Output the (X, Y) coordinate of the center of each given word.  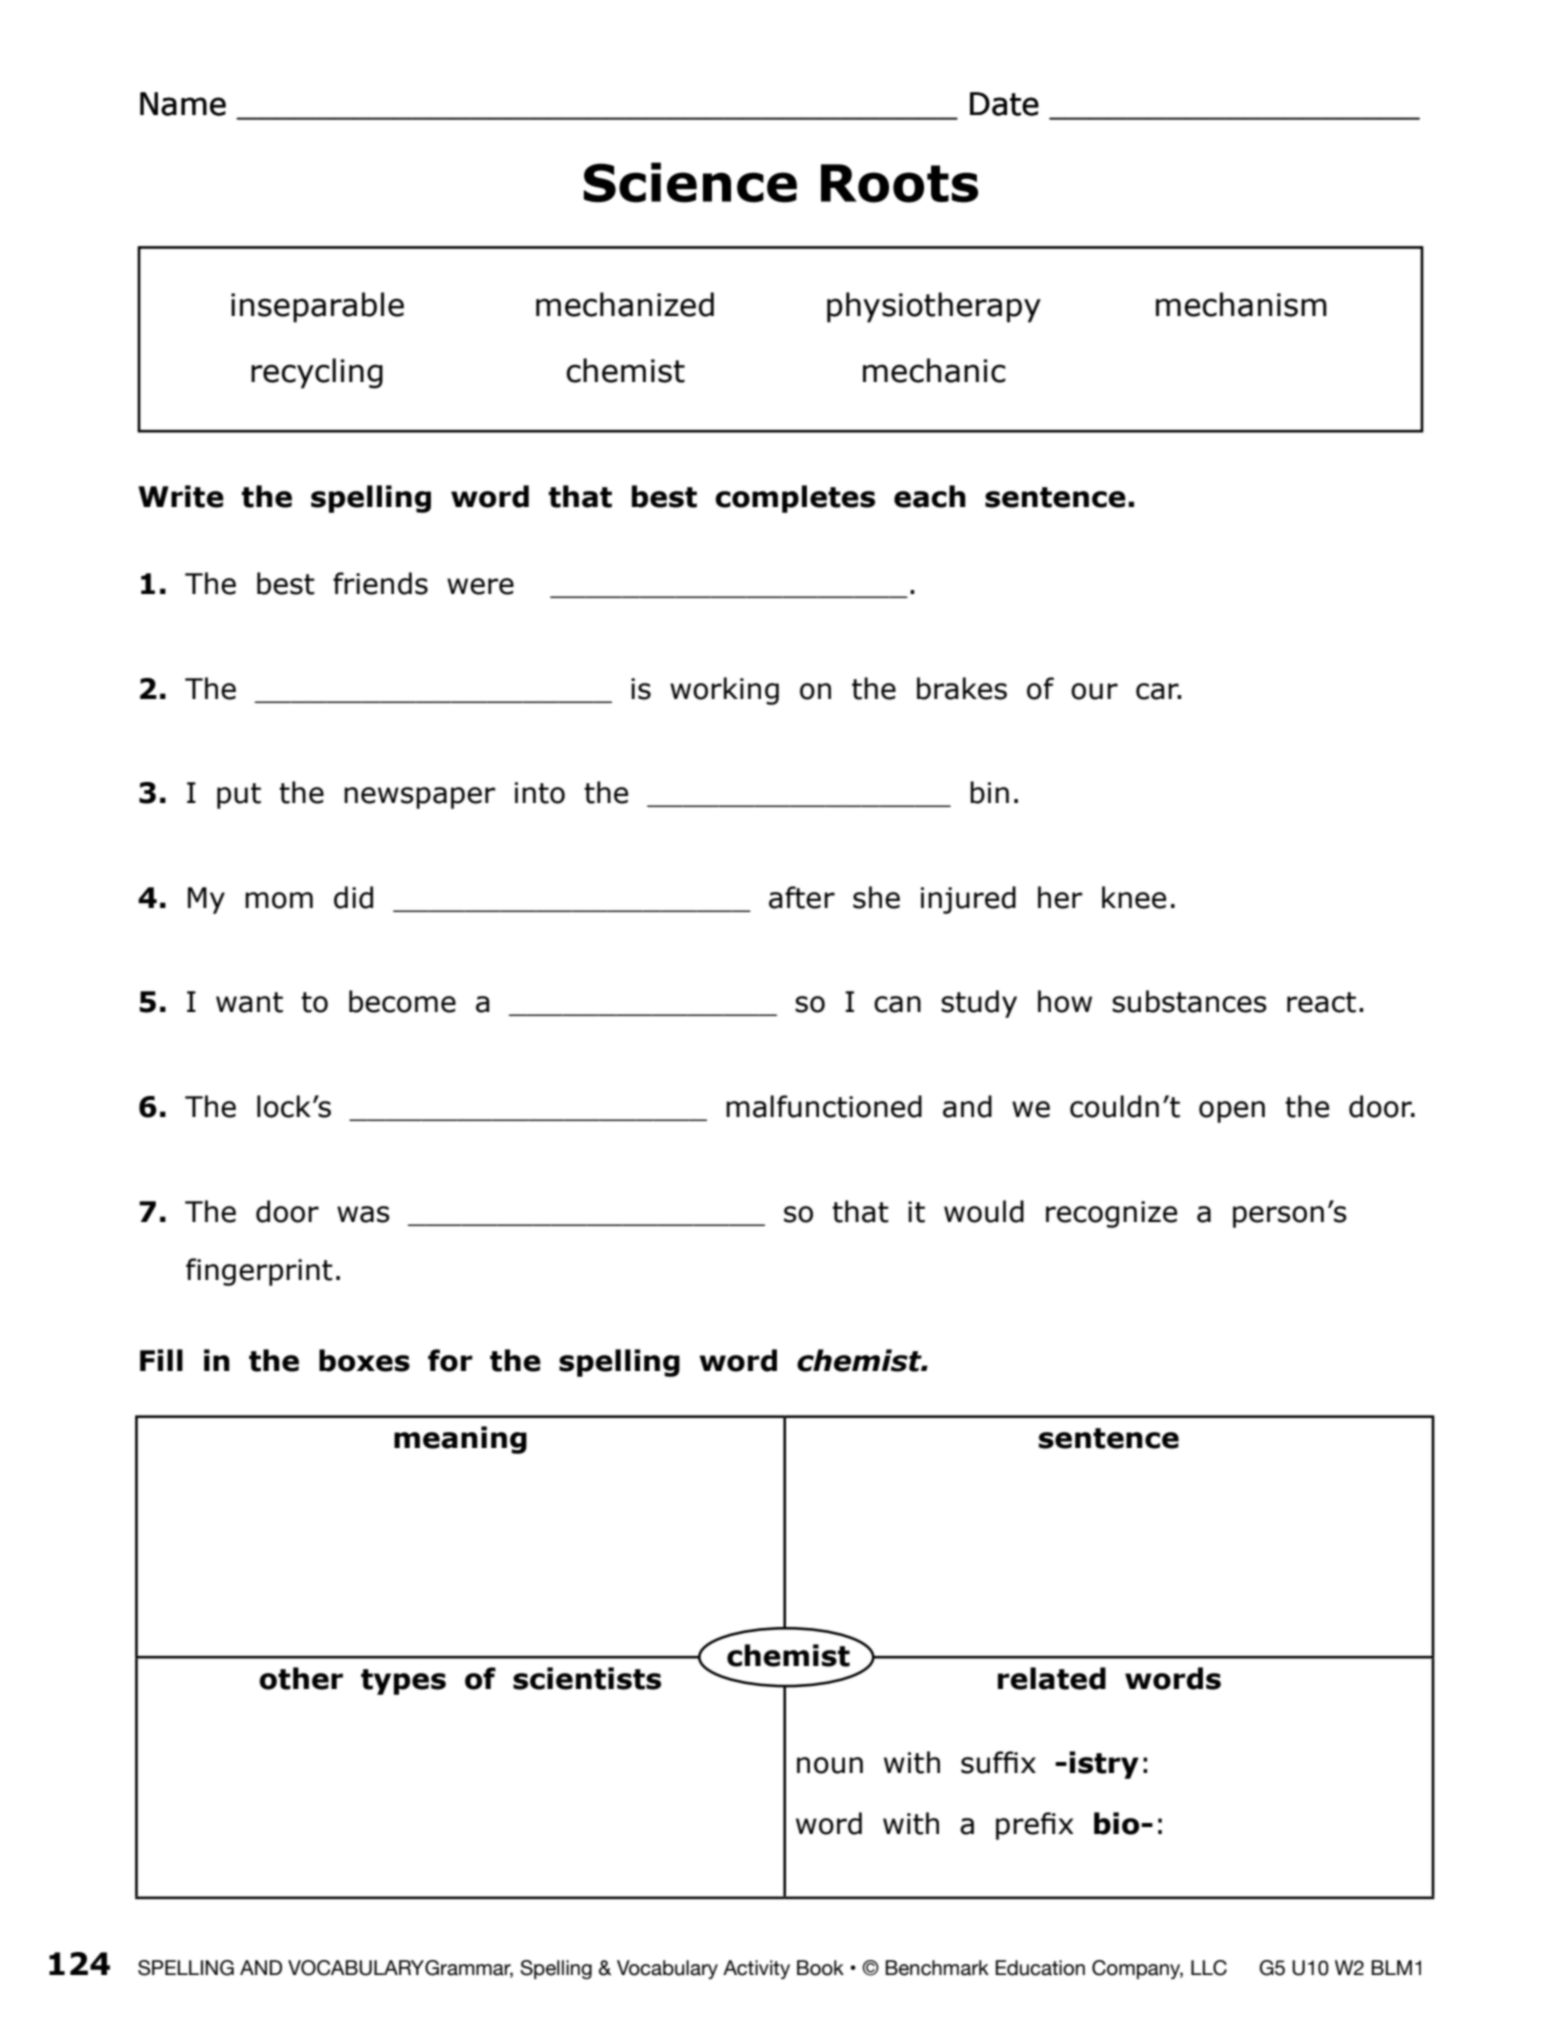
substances (1189, 1001)
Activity (756, 1969)
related (1052, 1678)
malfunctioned (824, 1106)
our (1094, 691)
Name (183, 104)
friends (380, 583)
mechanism (1241, 304)
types (403, 1682)
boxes (364, 1360)
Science (690, 182)
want (249, 1002)
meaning (460, 1440)
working (724, 691)
